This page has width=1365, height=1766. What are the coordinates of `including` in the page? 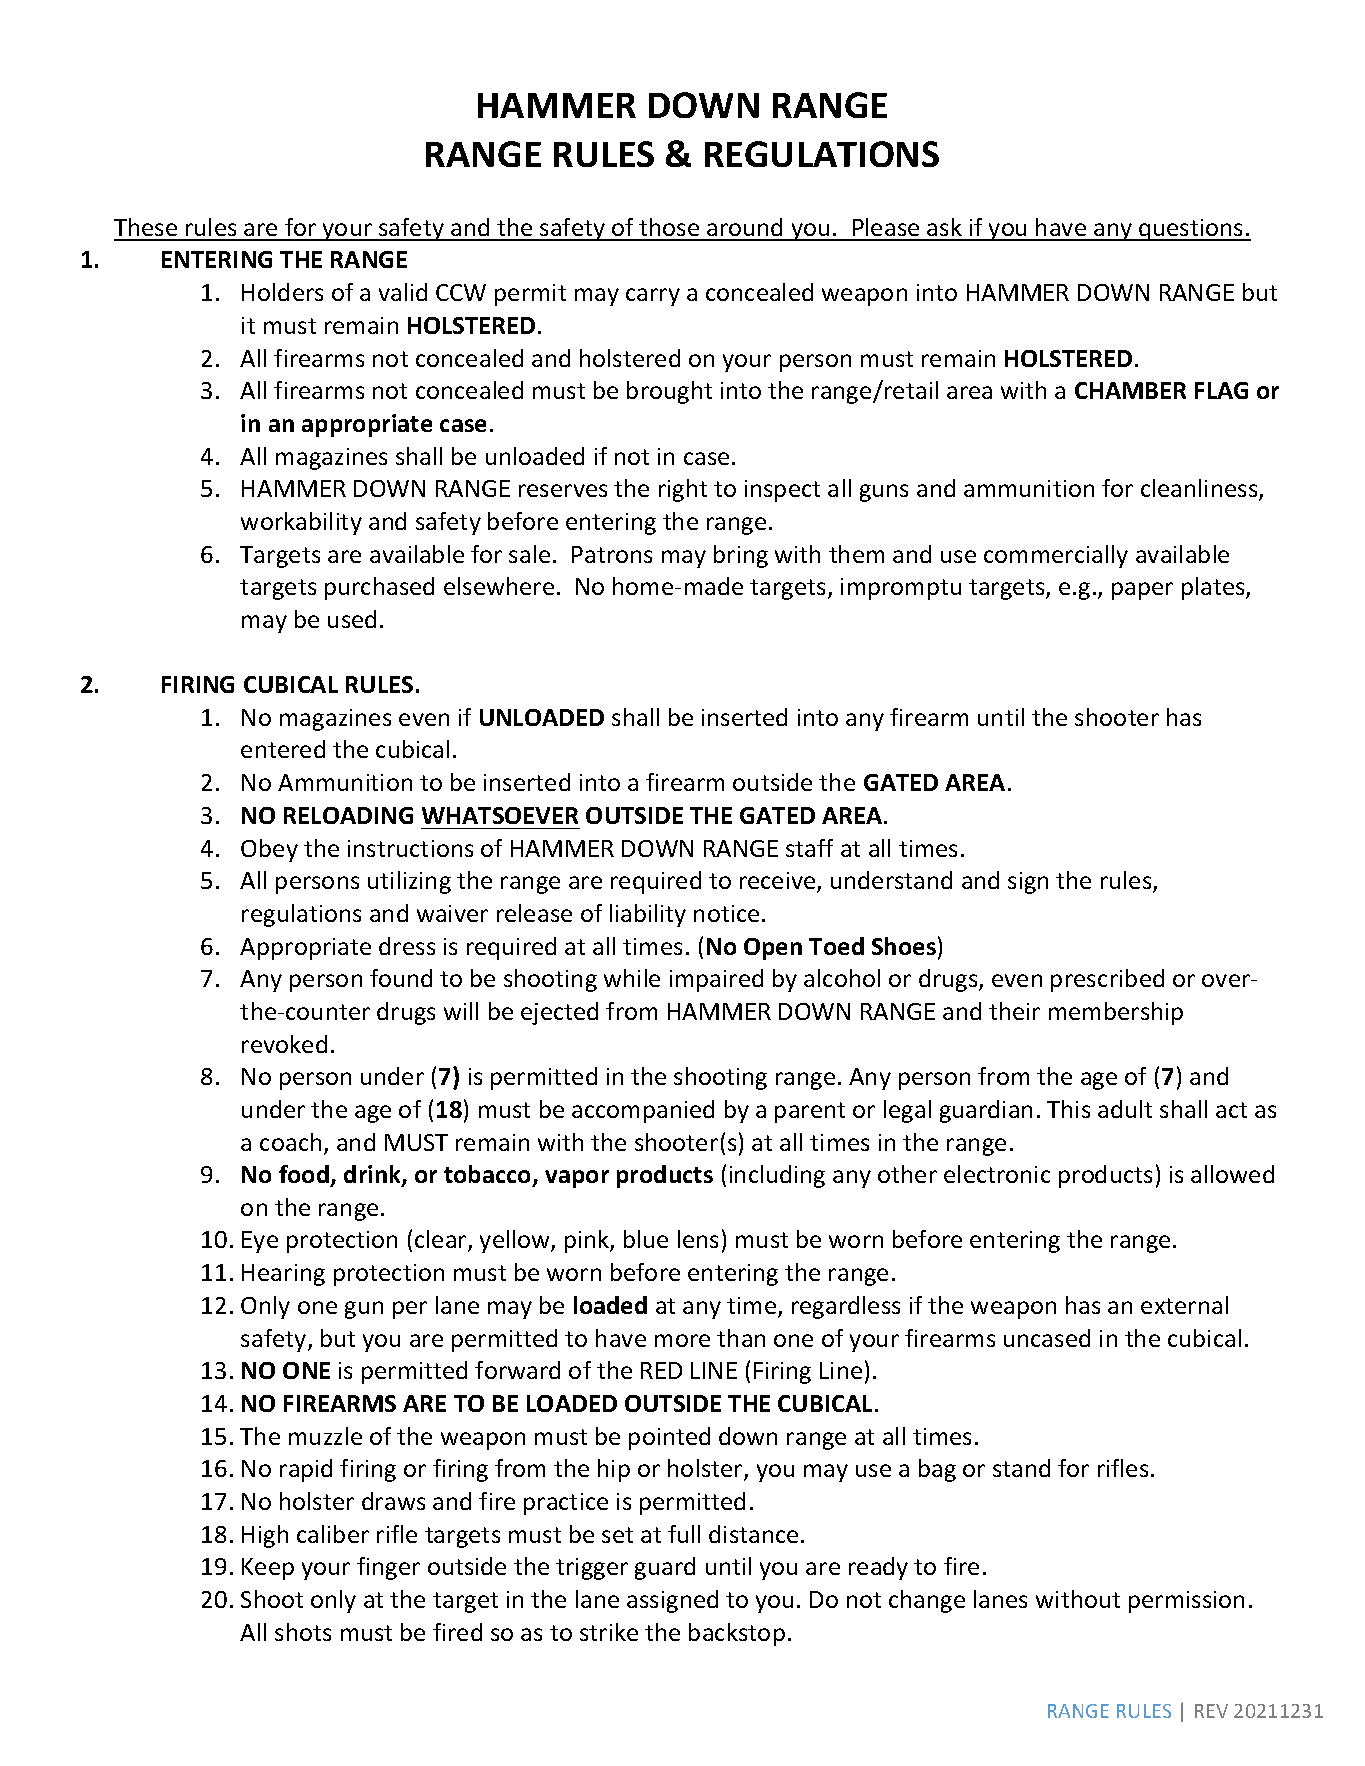 It's located at (777, 1176).
